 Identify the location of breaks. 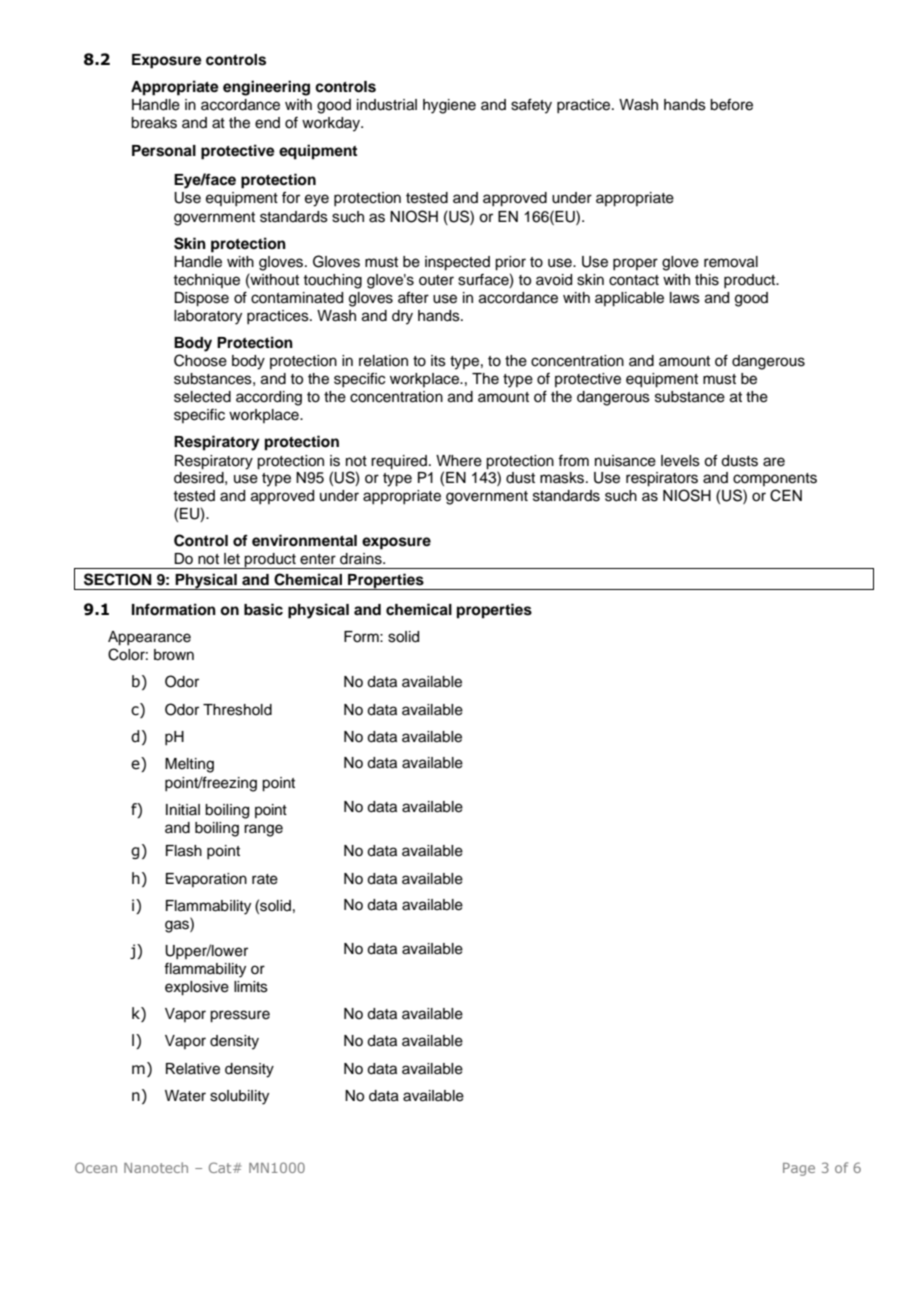
(154, 123).
